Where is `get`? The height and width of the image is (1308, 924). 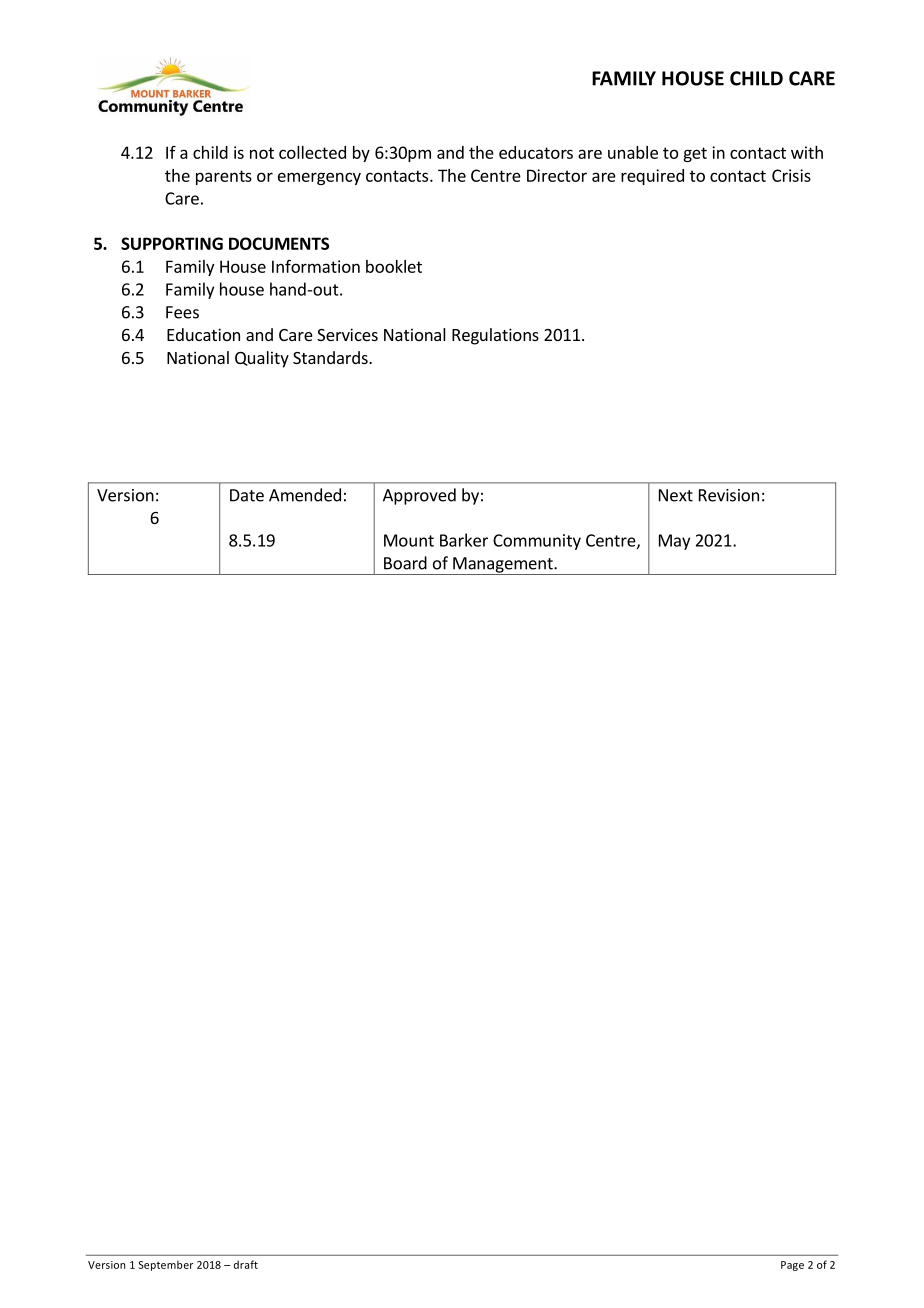
get is located at coordinates (695, 154).
